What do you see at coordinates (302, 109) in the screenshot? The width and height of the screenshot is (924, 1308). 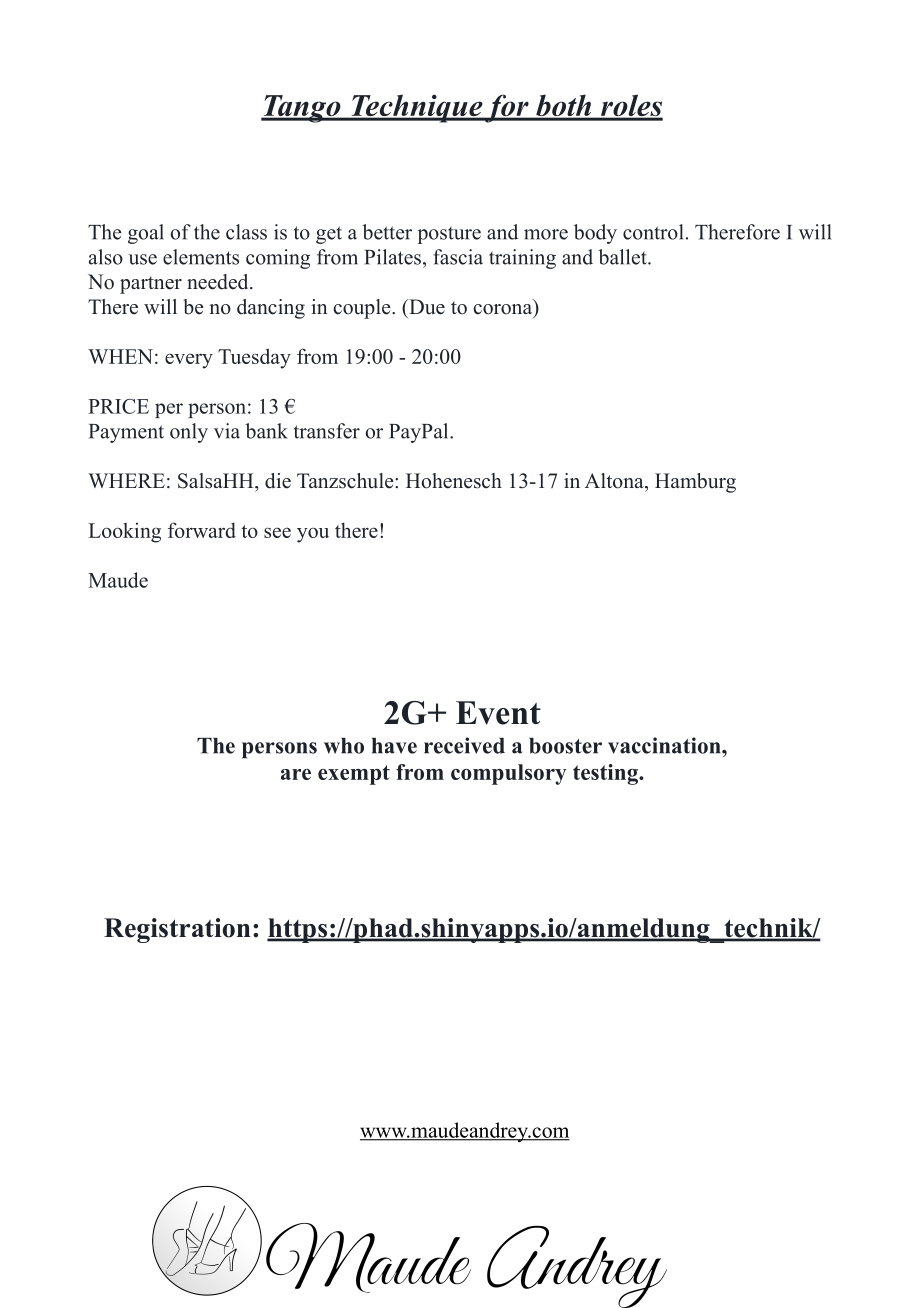 I see `Tango` at bounding box center [302, 109].
